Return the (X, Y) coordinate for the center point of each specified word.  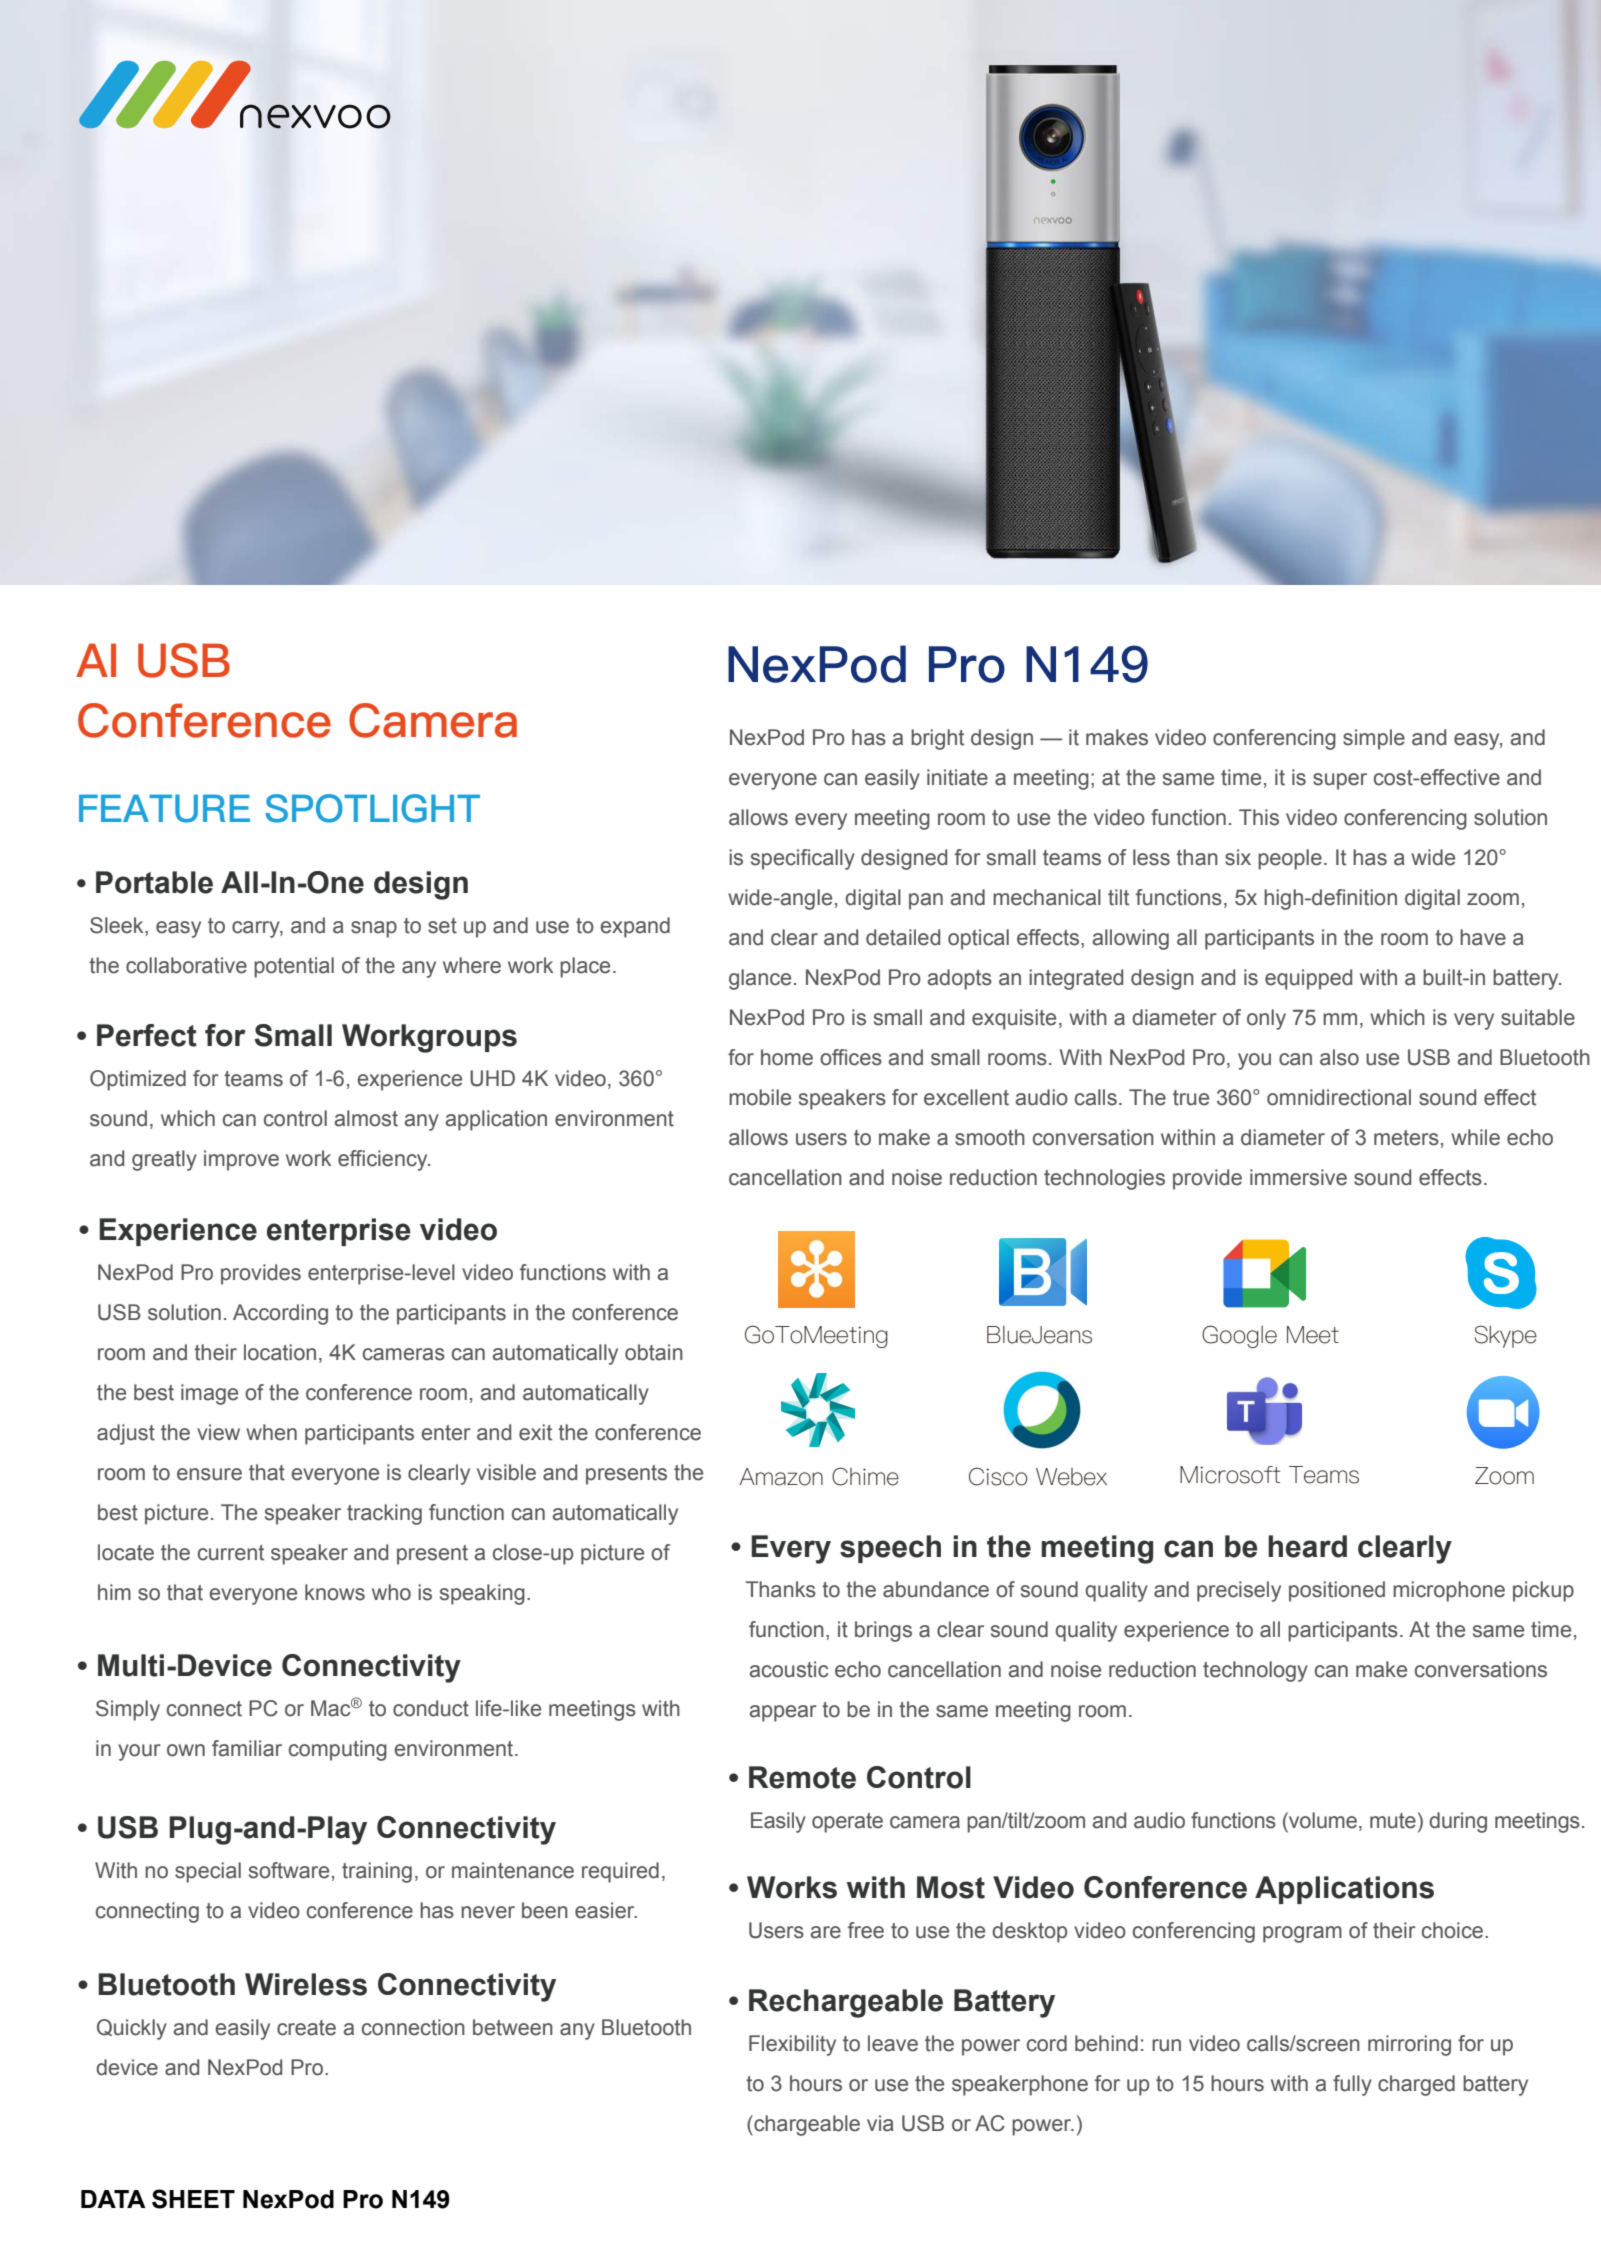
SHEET (193, 2199)
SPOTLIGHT (372, 808)
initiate (957, 777)
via (880, 2123)
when (271, 1432)
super (1340, 781)
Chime (865, 1476)
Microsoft (1230, 1475)
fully (1352, 2085)
